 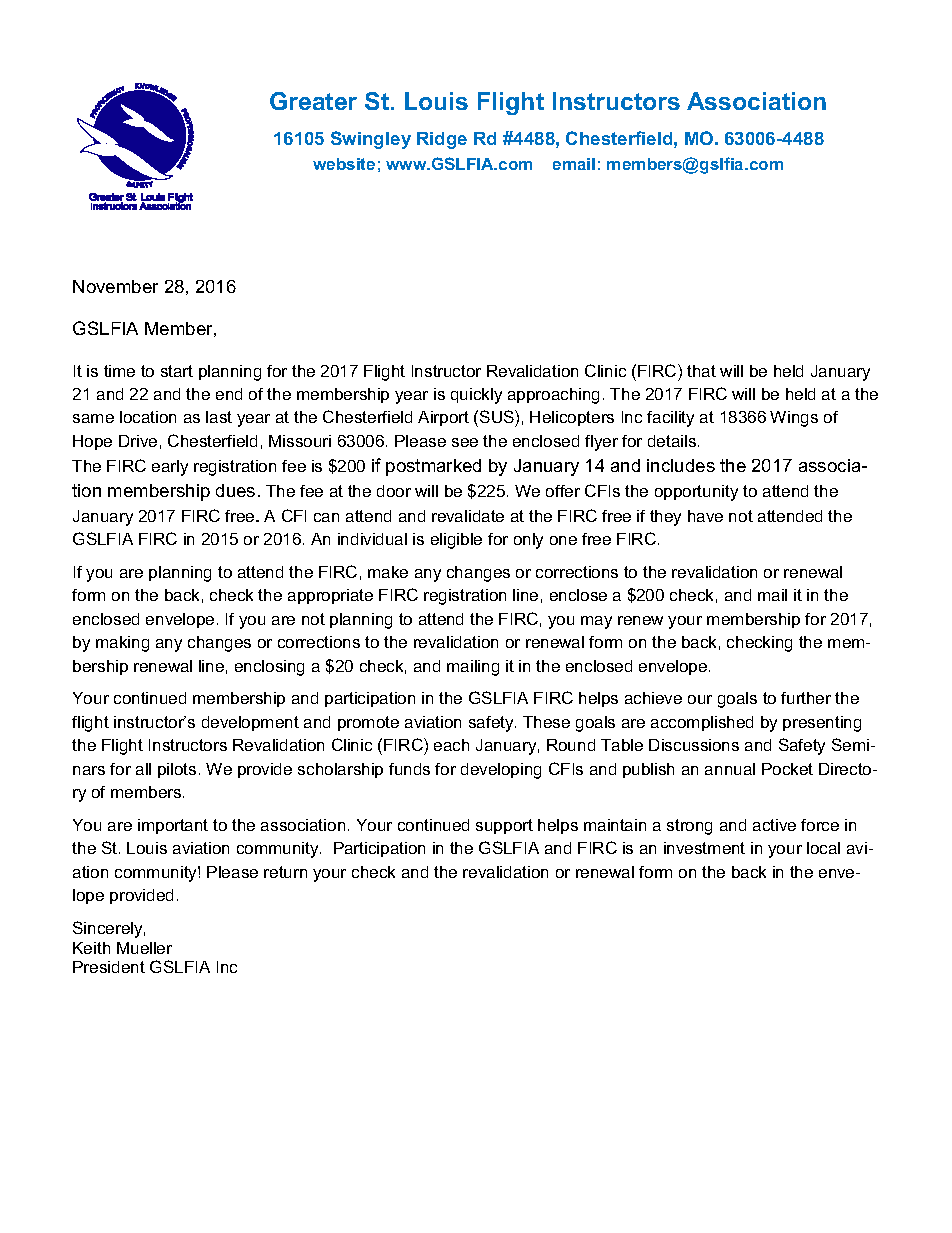 I want to click on website, so click(x=344, y=164).
